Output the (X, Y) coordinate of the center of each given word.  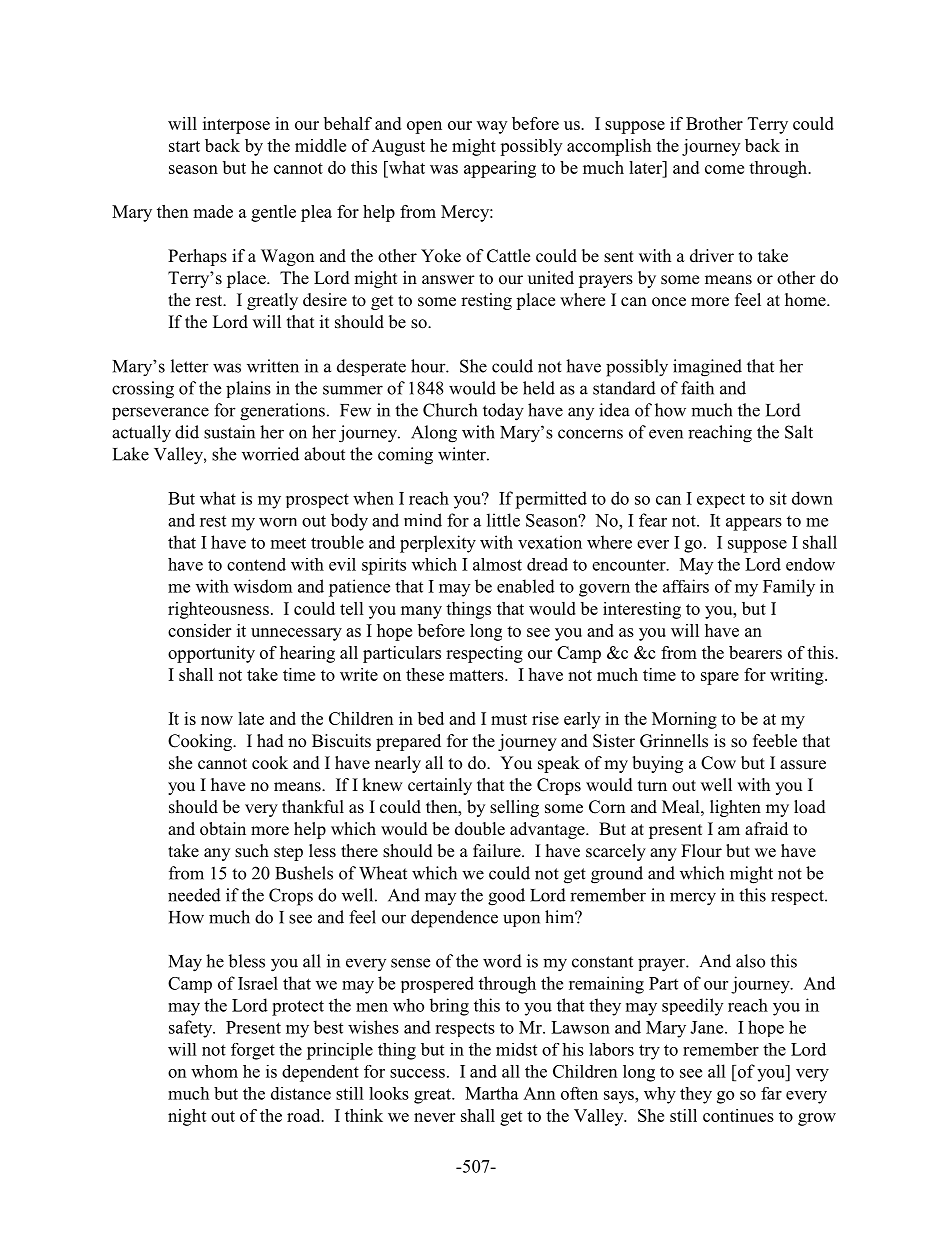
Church (450, 410)
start (184, 146)
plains (248, 389)
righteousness (218, 610)
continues (738, 1115)
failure (498, 850)
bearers (755, 652)
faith (697, 388)
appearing (500, 169)
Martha (492, 1093)
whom (214, 1071)
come (724, 169)
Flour (701, 851)
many (421, 612)
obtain (223, 829)
